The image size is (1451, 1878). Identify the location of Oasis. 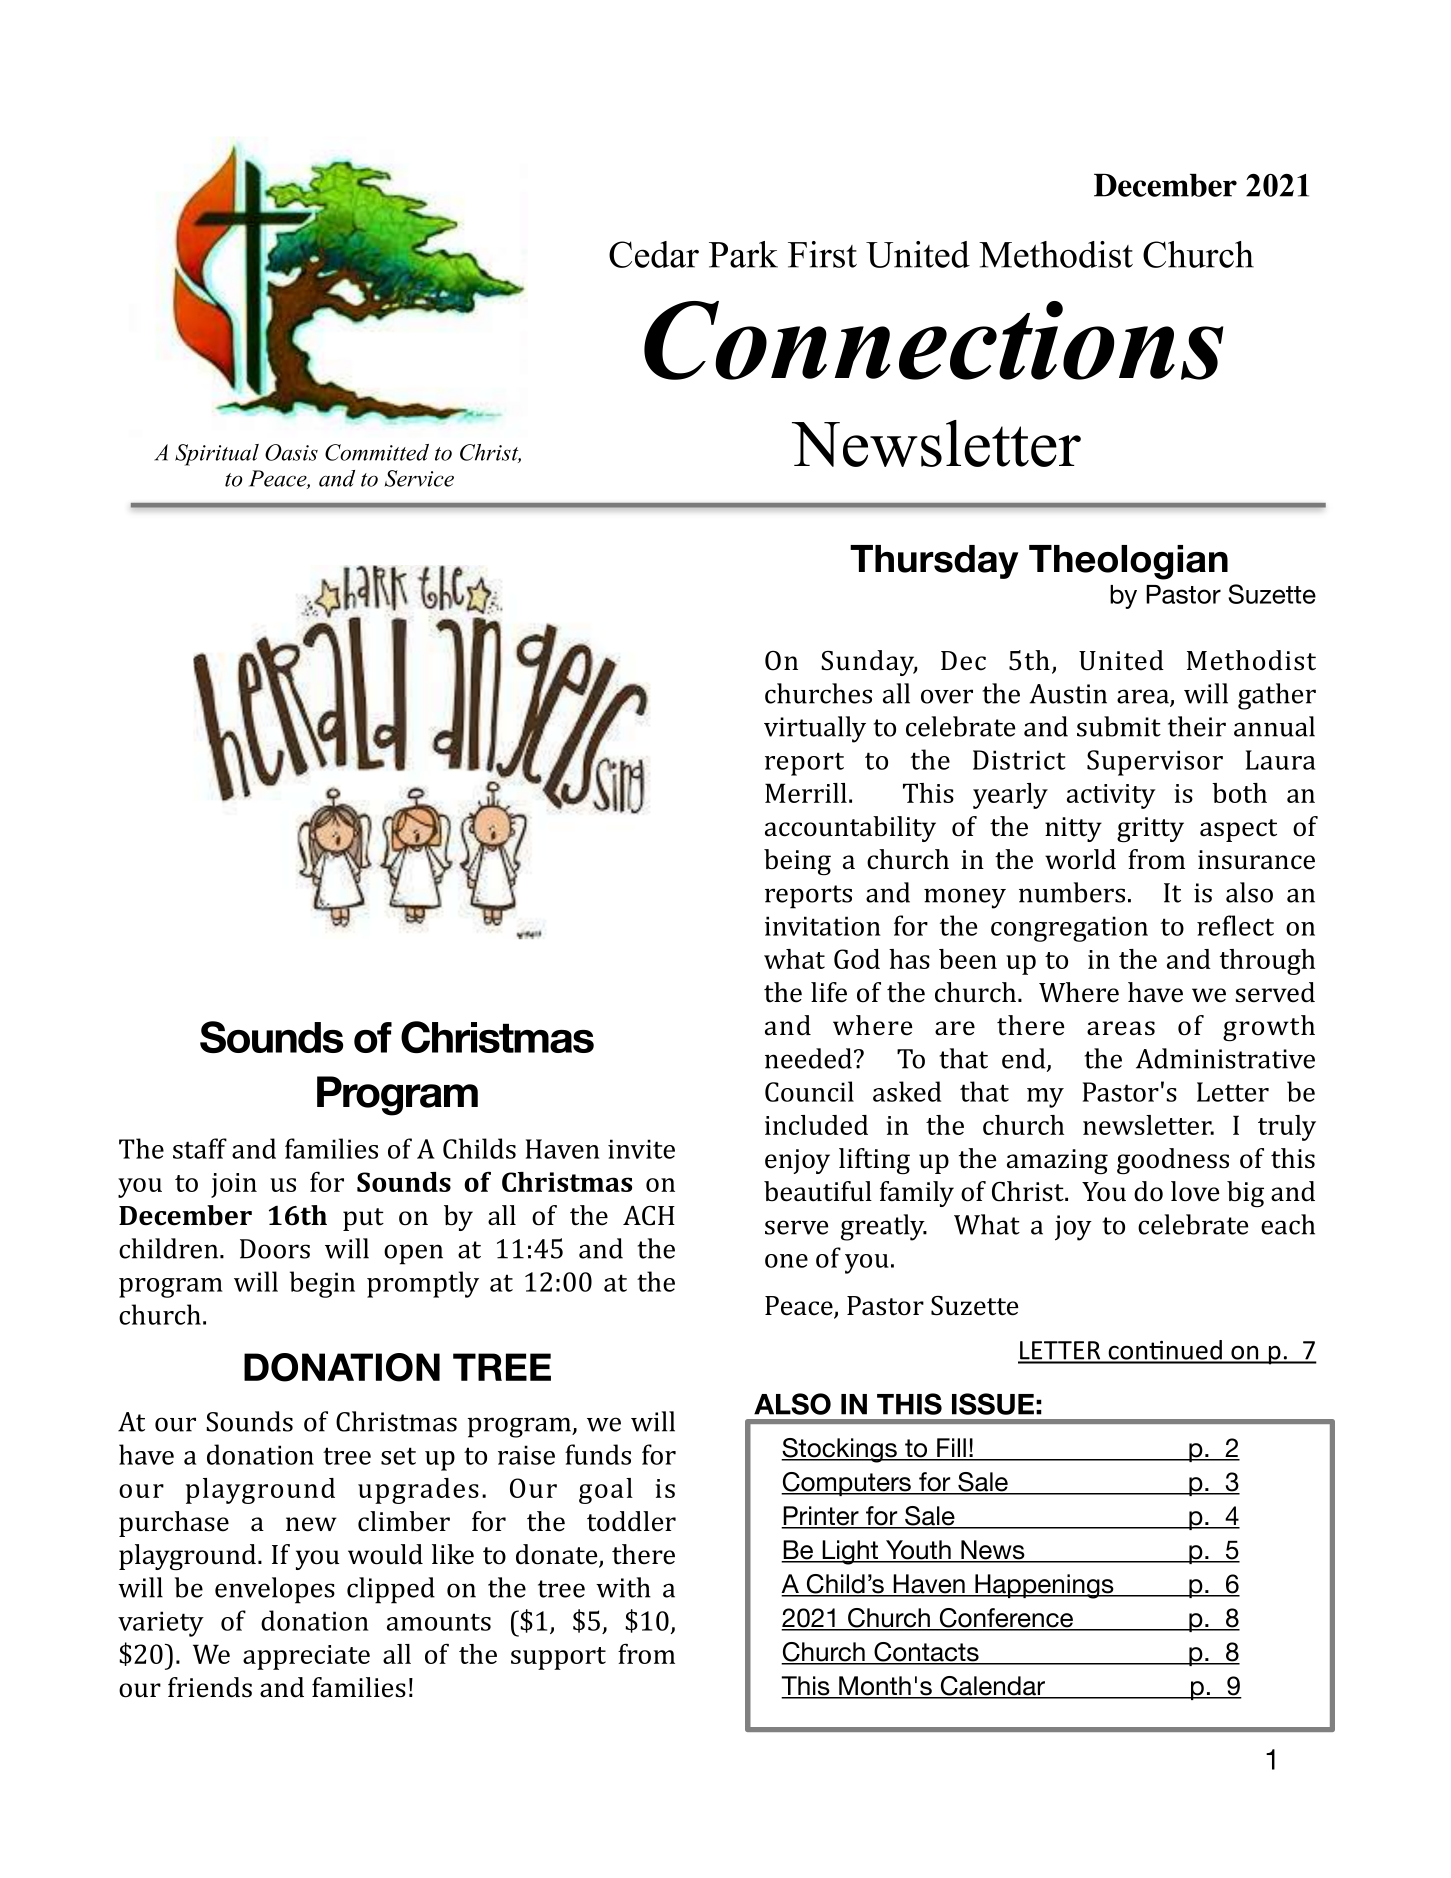
(291, 452).
